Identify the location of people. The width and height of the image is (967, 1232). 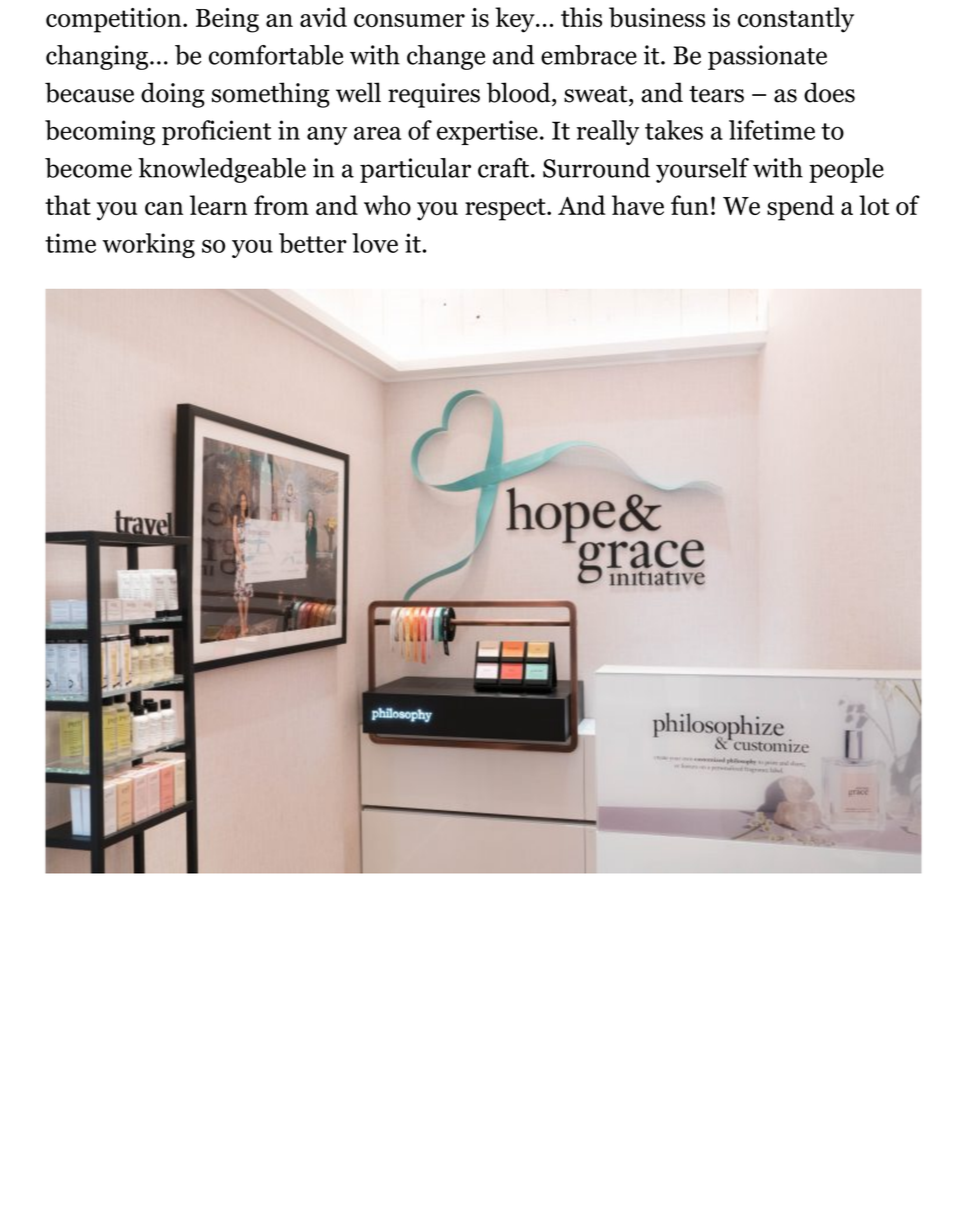
(846, 170).
